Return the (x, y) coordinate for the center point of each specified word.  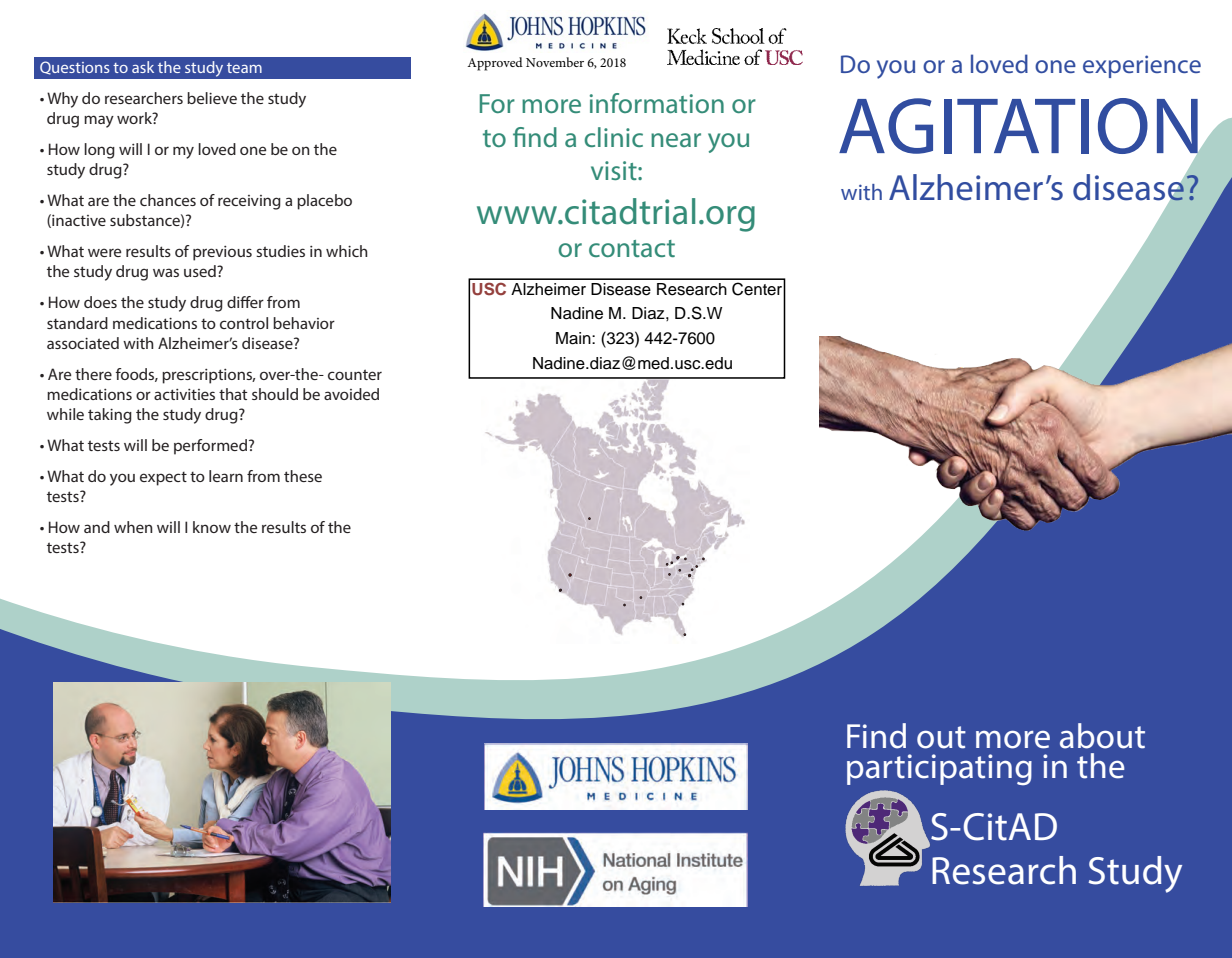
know (212, 527)
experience (1142, 66)
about (1102, 736)
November (555, 62)
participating (939, 769)
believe (212, 98)
